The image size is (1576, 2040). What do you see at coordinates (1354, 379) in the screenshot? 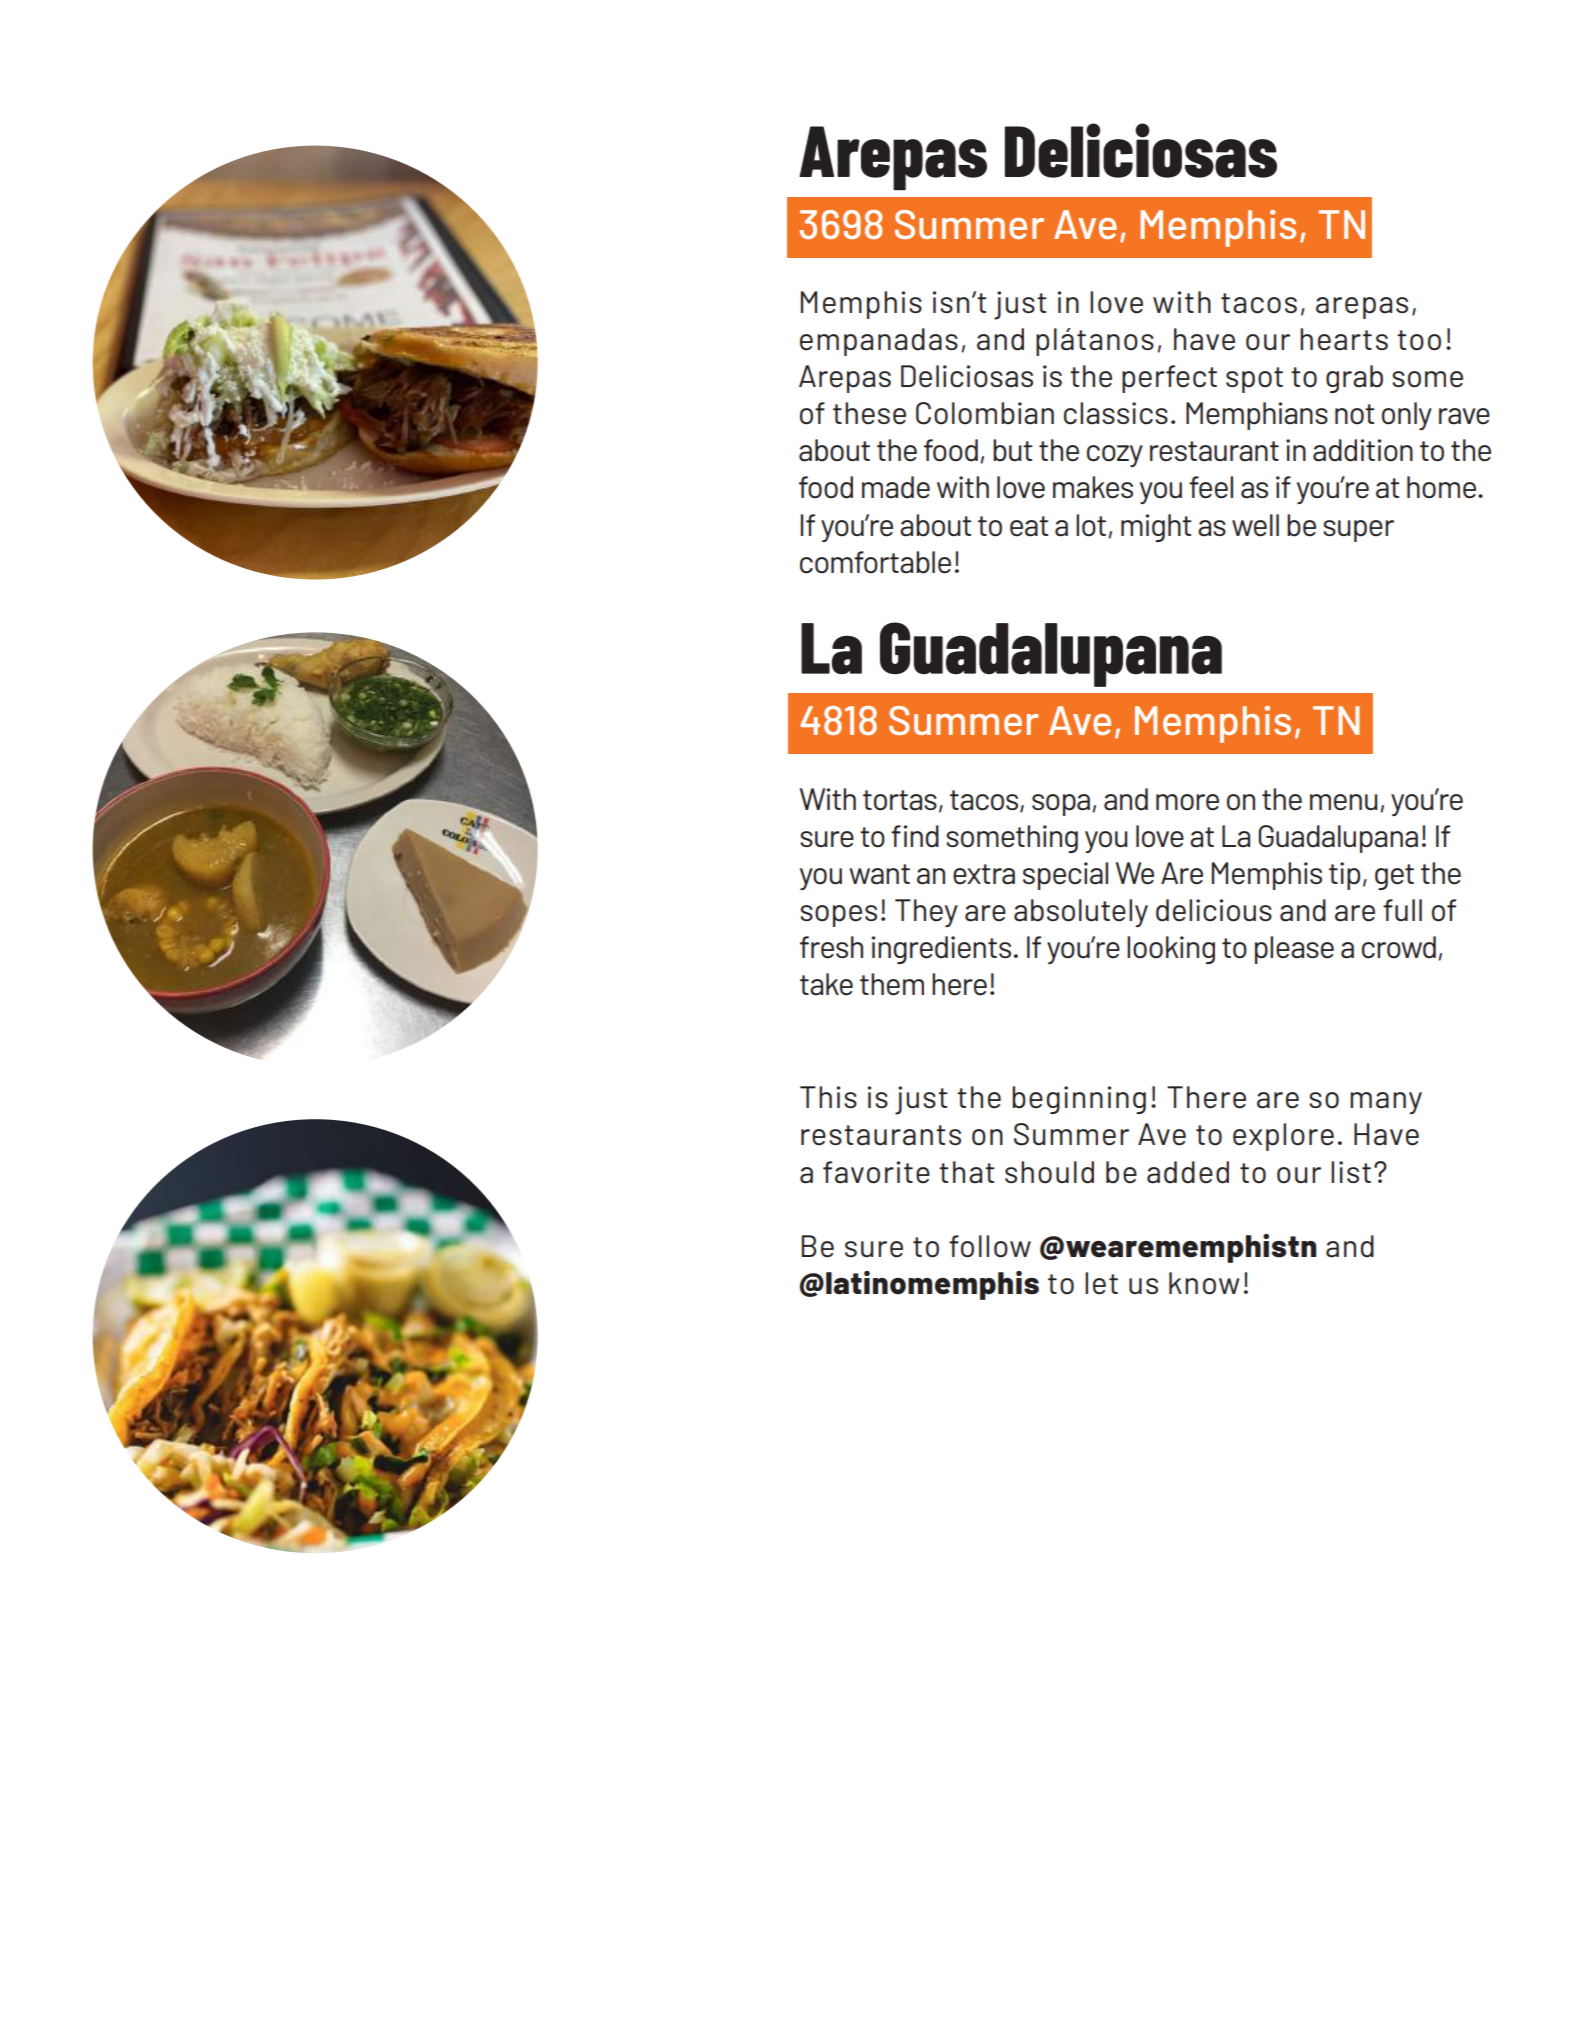
I see `grab` at bounding box center [1354, 379].
